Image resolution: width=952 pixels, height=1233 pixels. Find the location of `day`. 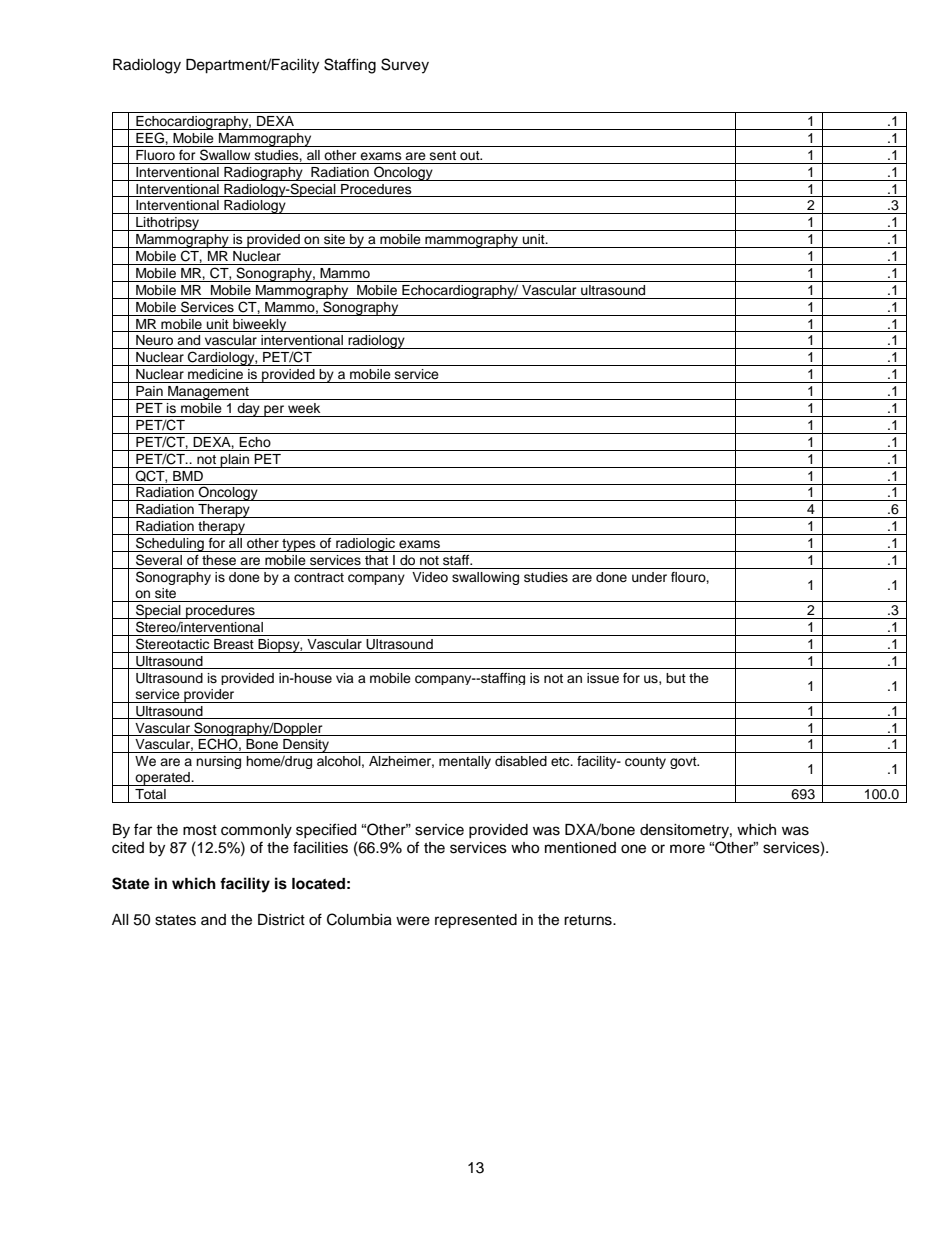

day is located at coordinates (248, 410).
